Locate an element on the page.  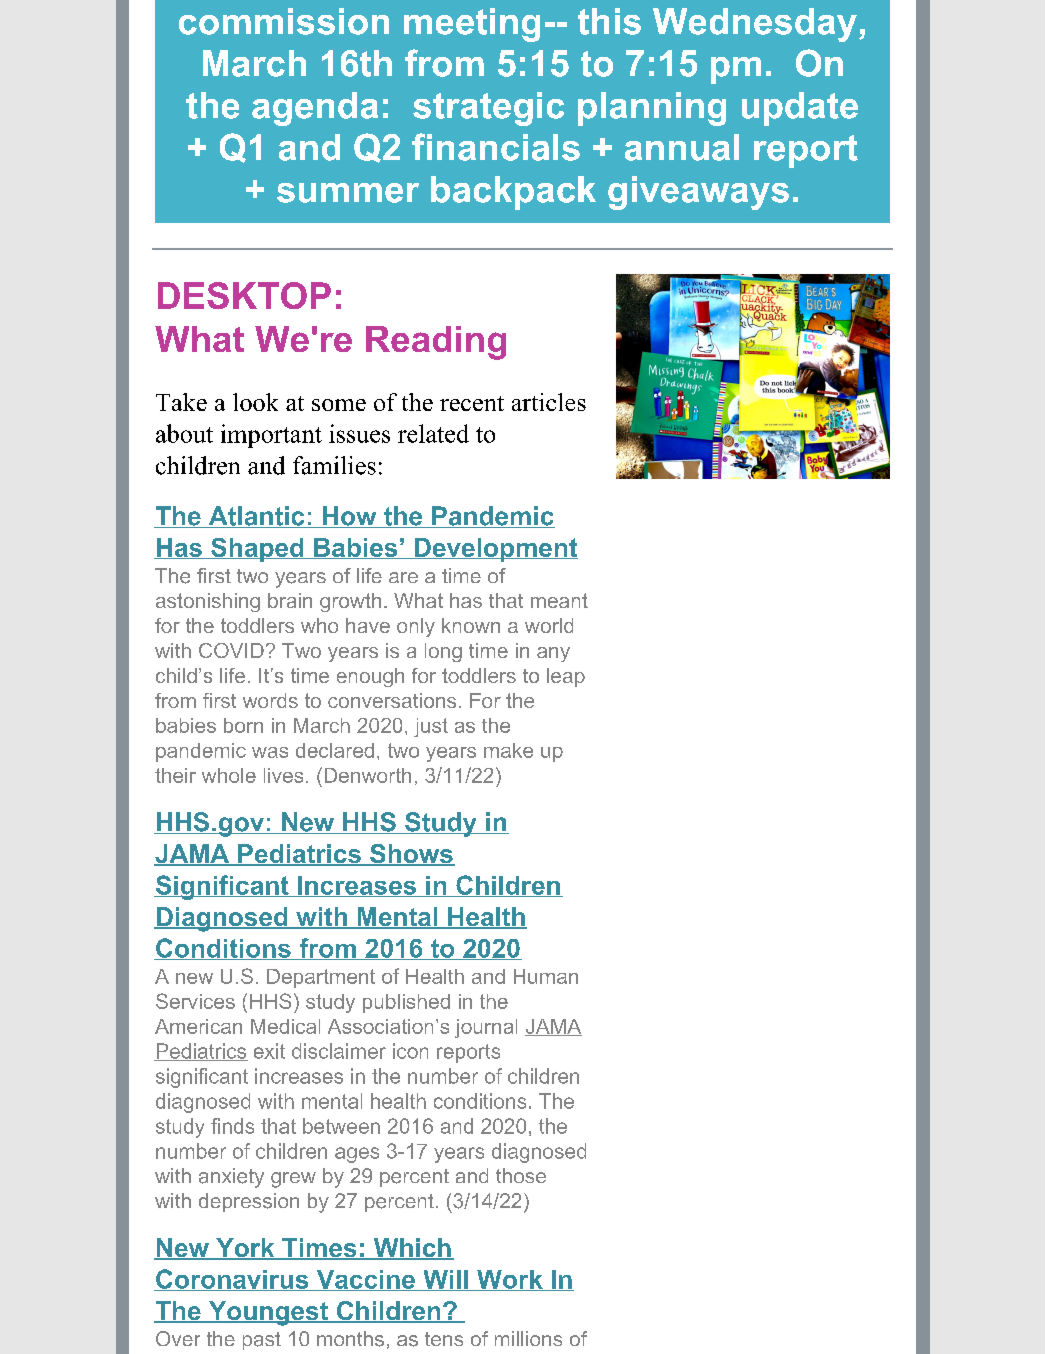
Youngest is located at coordinates (268, 1313).
